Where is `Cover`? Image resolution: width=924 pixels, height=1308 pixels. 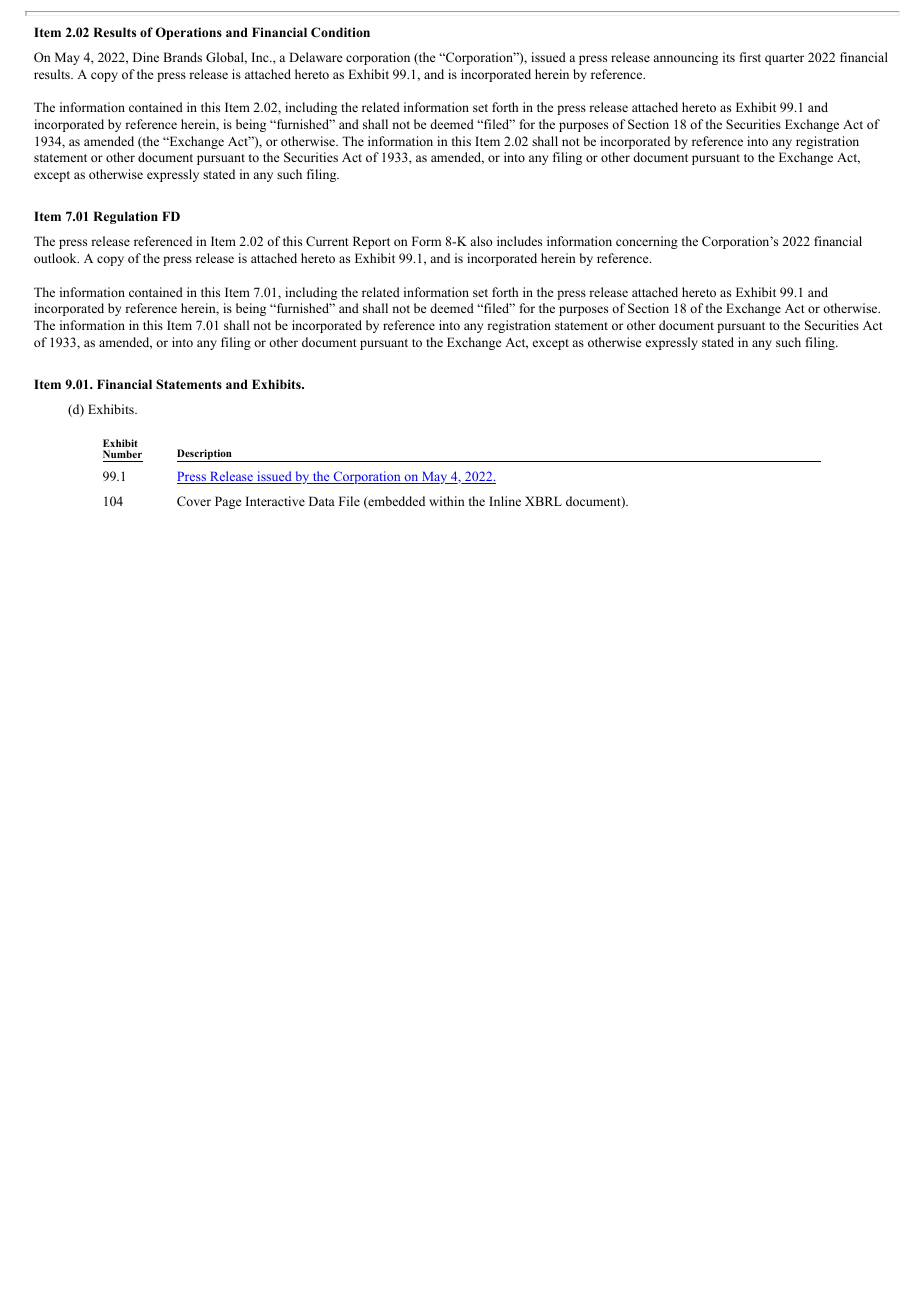
Cover is located at coordinates (194, 501).
